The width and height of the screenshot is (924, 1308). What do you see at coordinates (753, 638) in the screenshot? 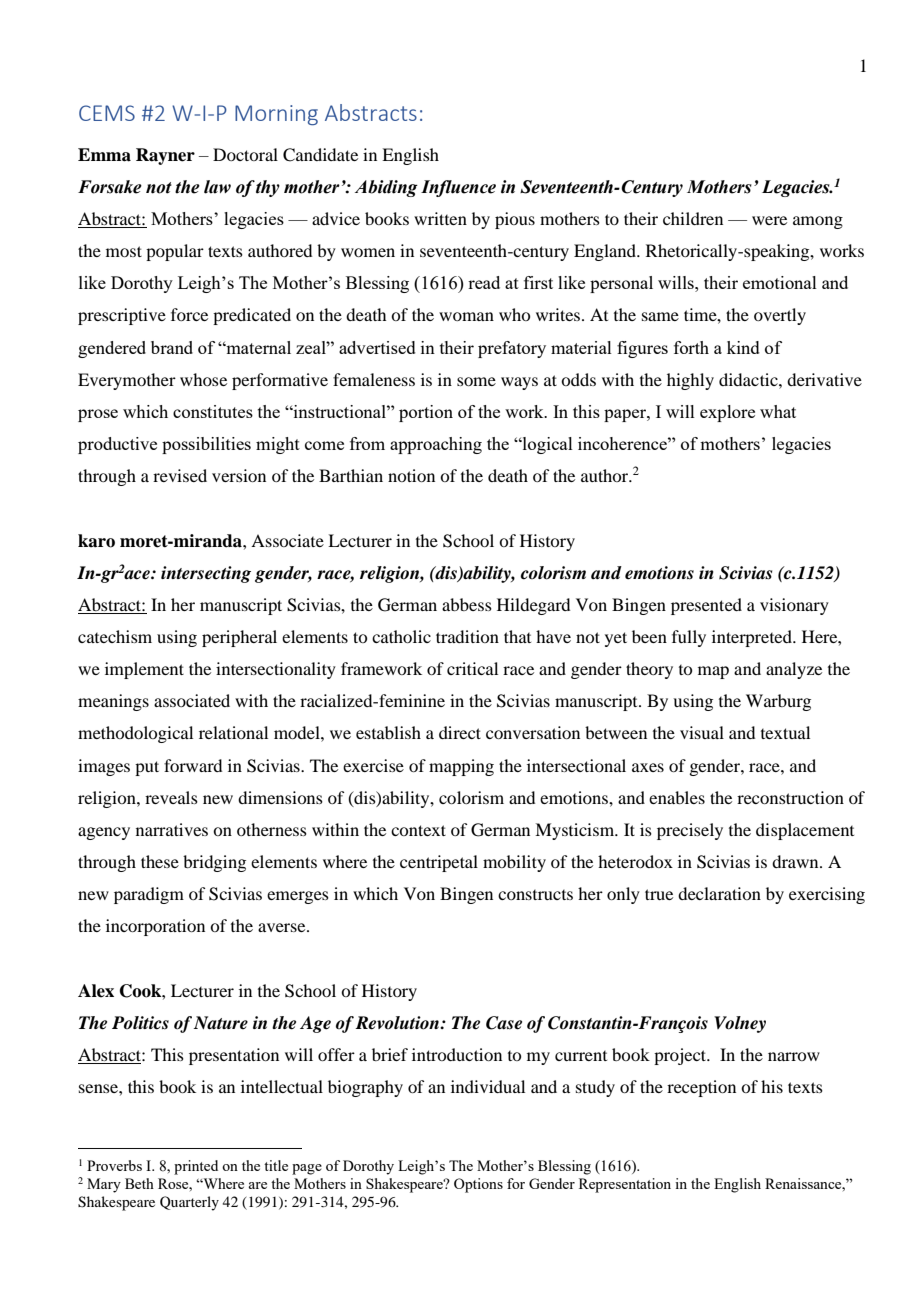
I see `interpreted` at bounding box center [753, 638].
